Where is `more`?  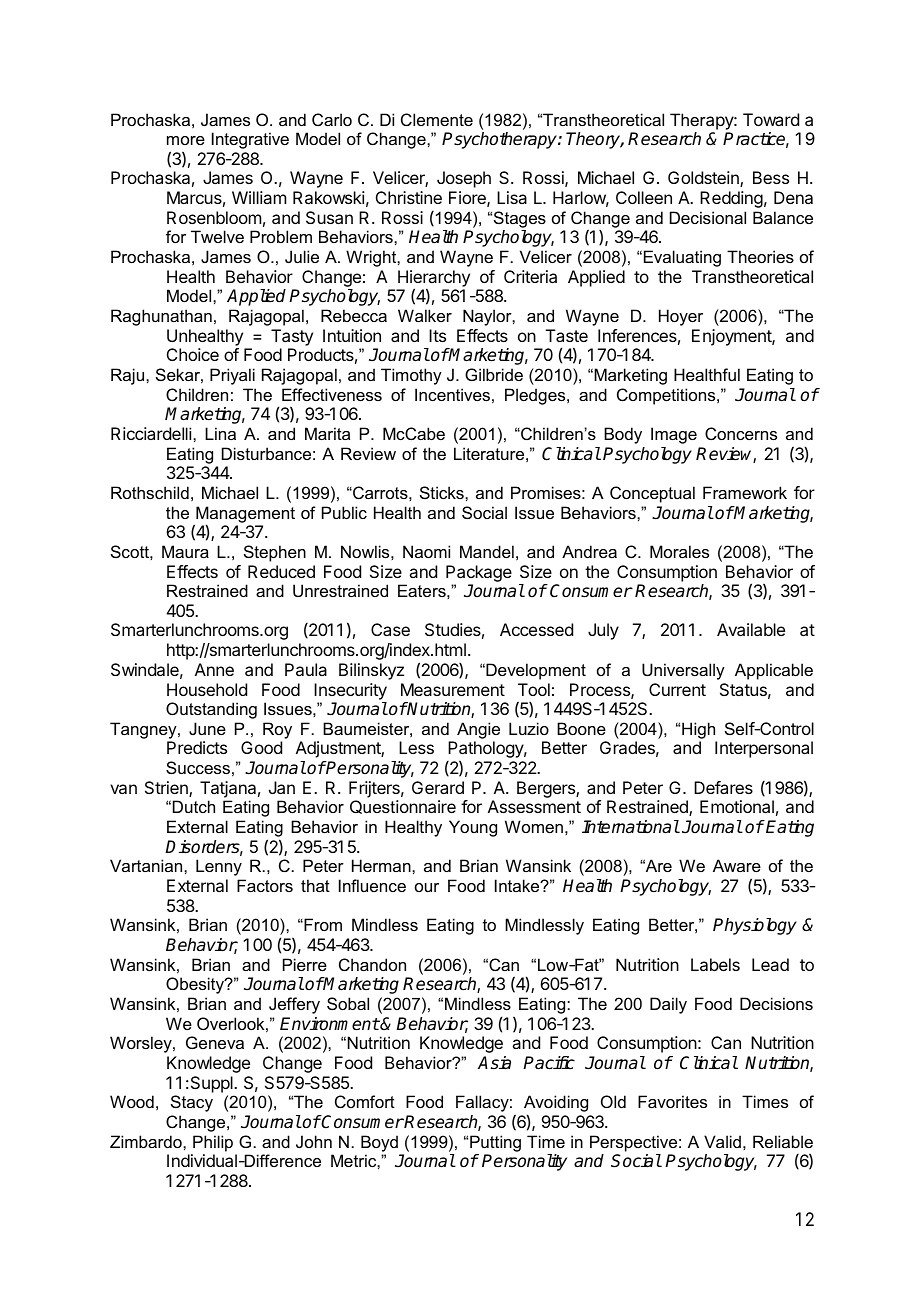
more is located at coordinates (186, 140).
